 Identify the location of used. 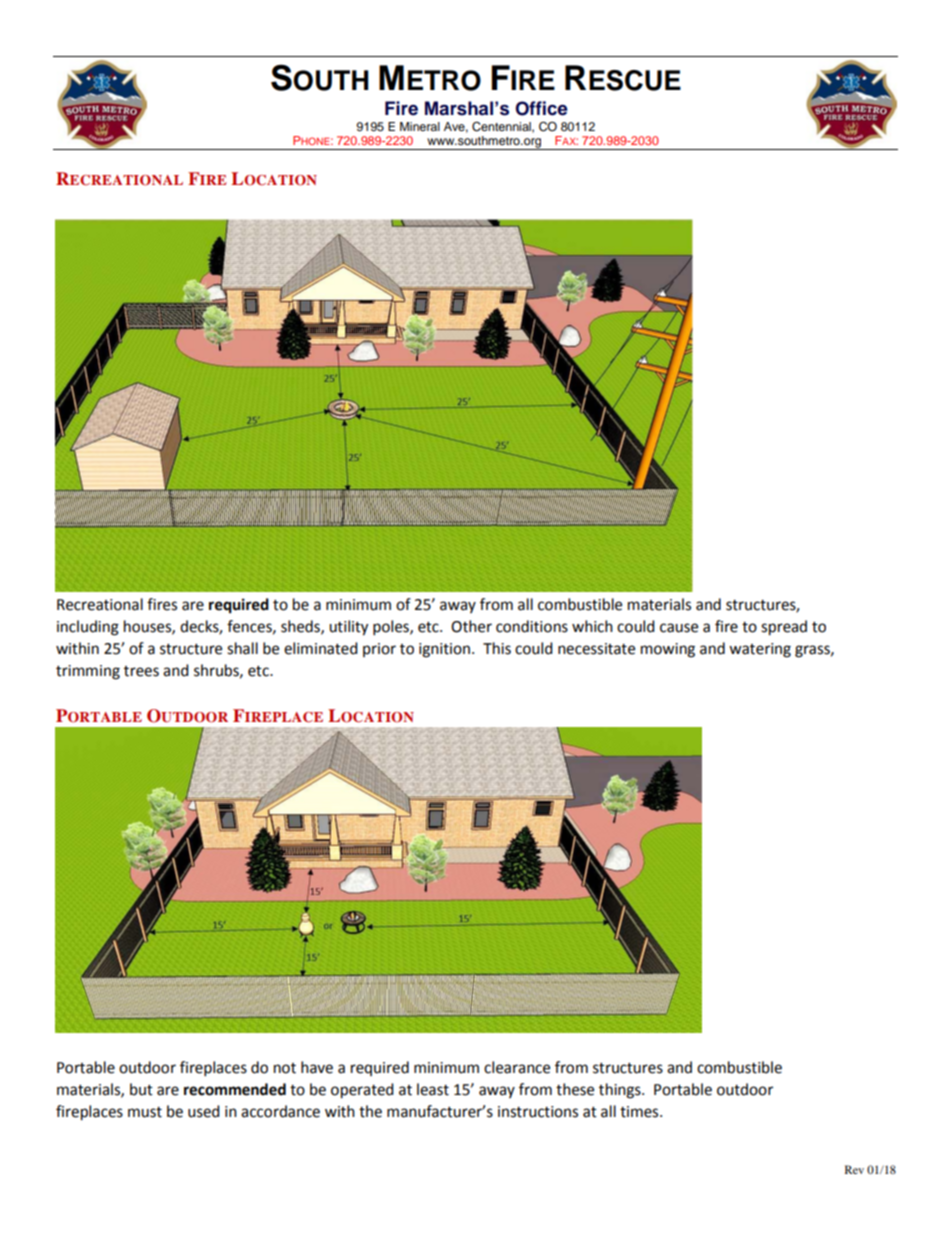
(204, 1111).
